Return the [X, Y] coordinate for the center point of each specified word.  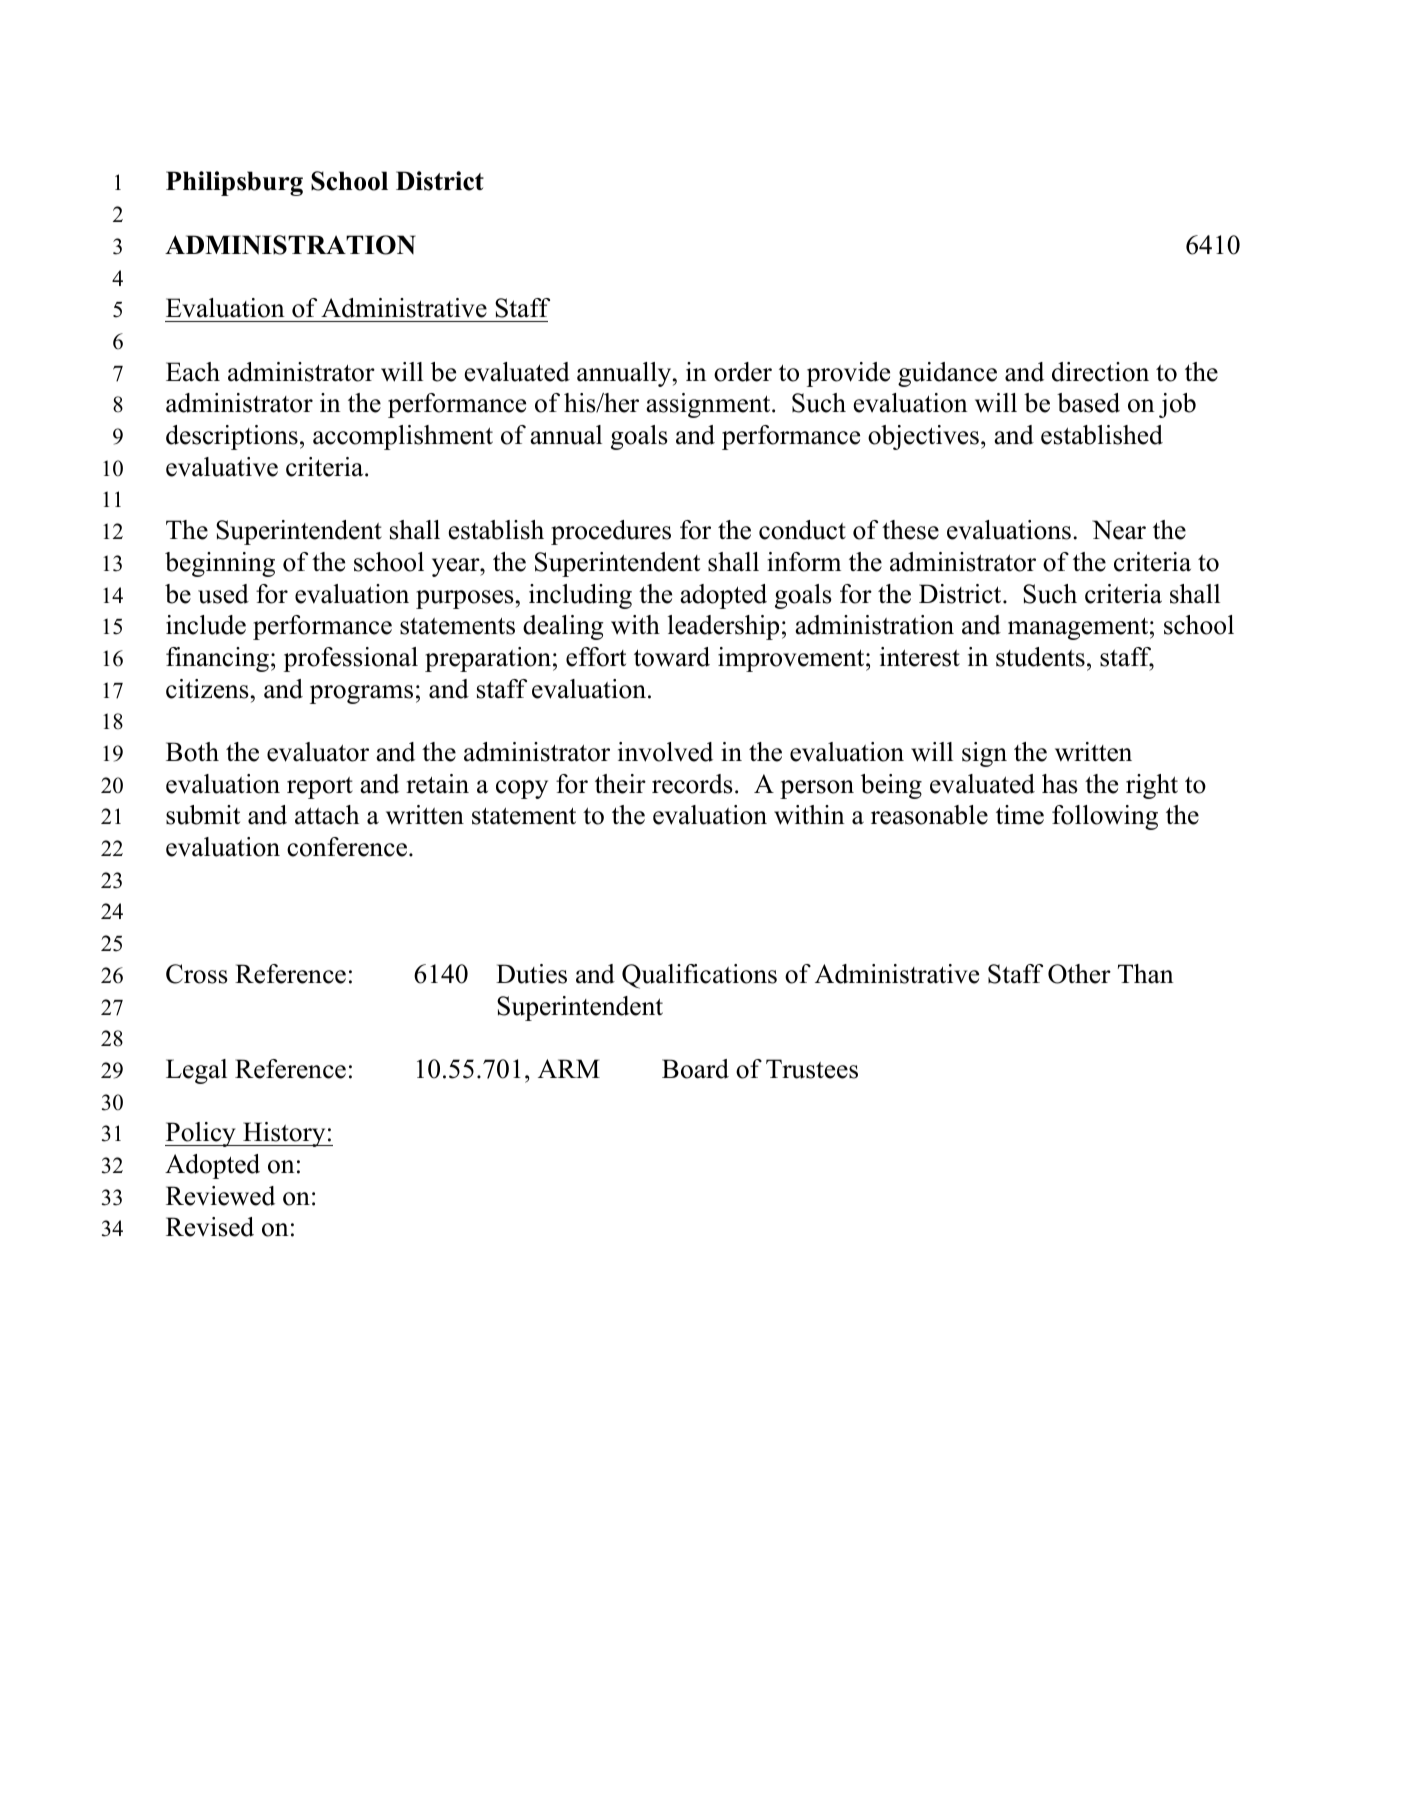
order [743, 372]
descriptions [232, 437]
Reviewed [220, 1196]
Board [695, 1069]
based [1088, 403]
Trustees [812, 1069]
